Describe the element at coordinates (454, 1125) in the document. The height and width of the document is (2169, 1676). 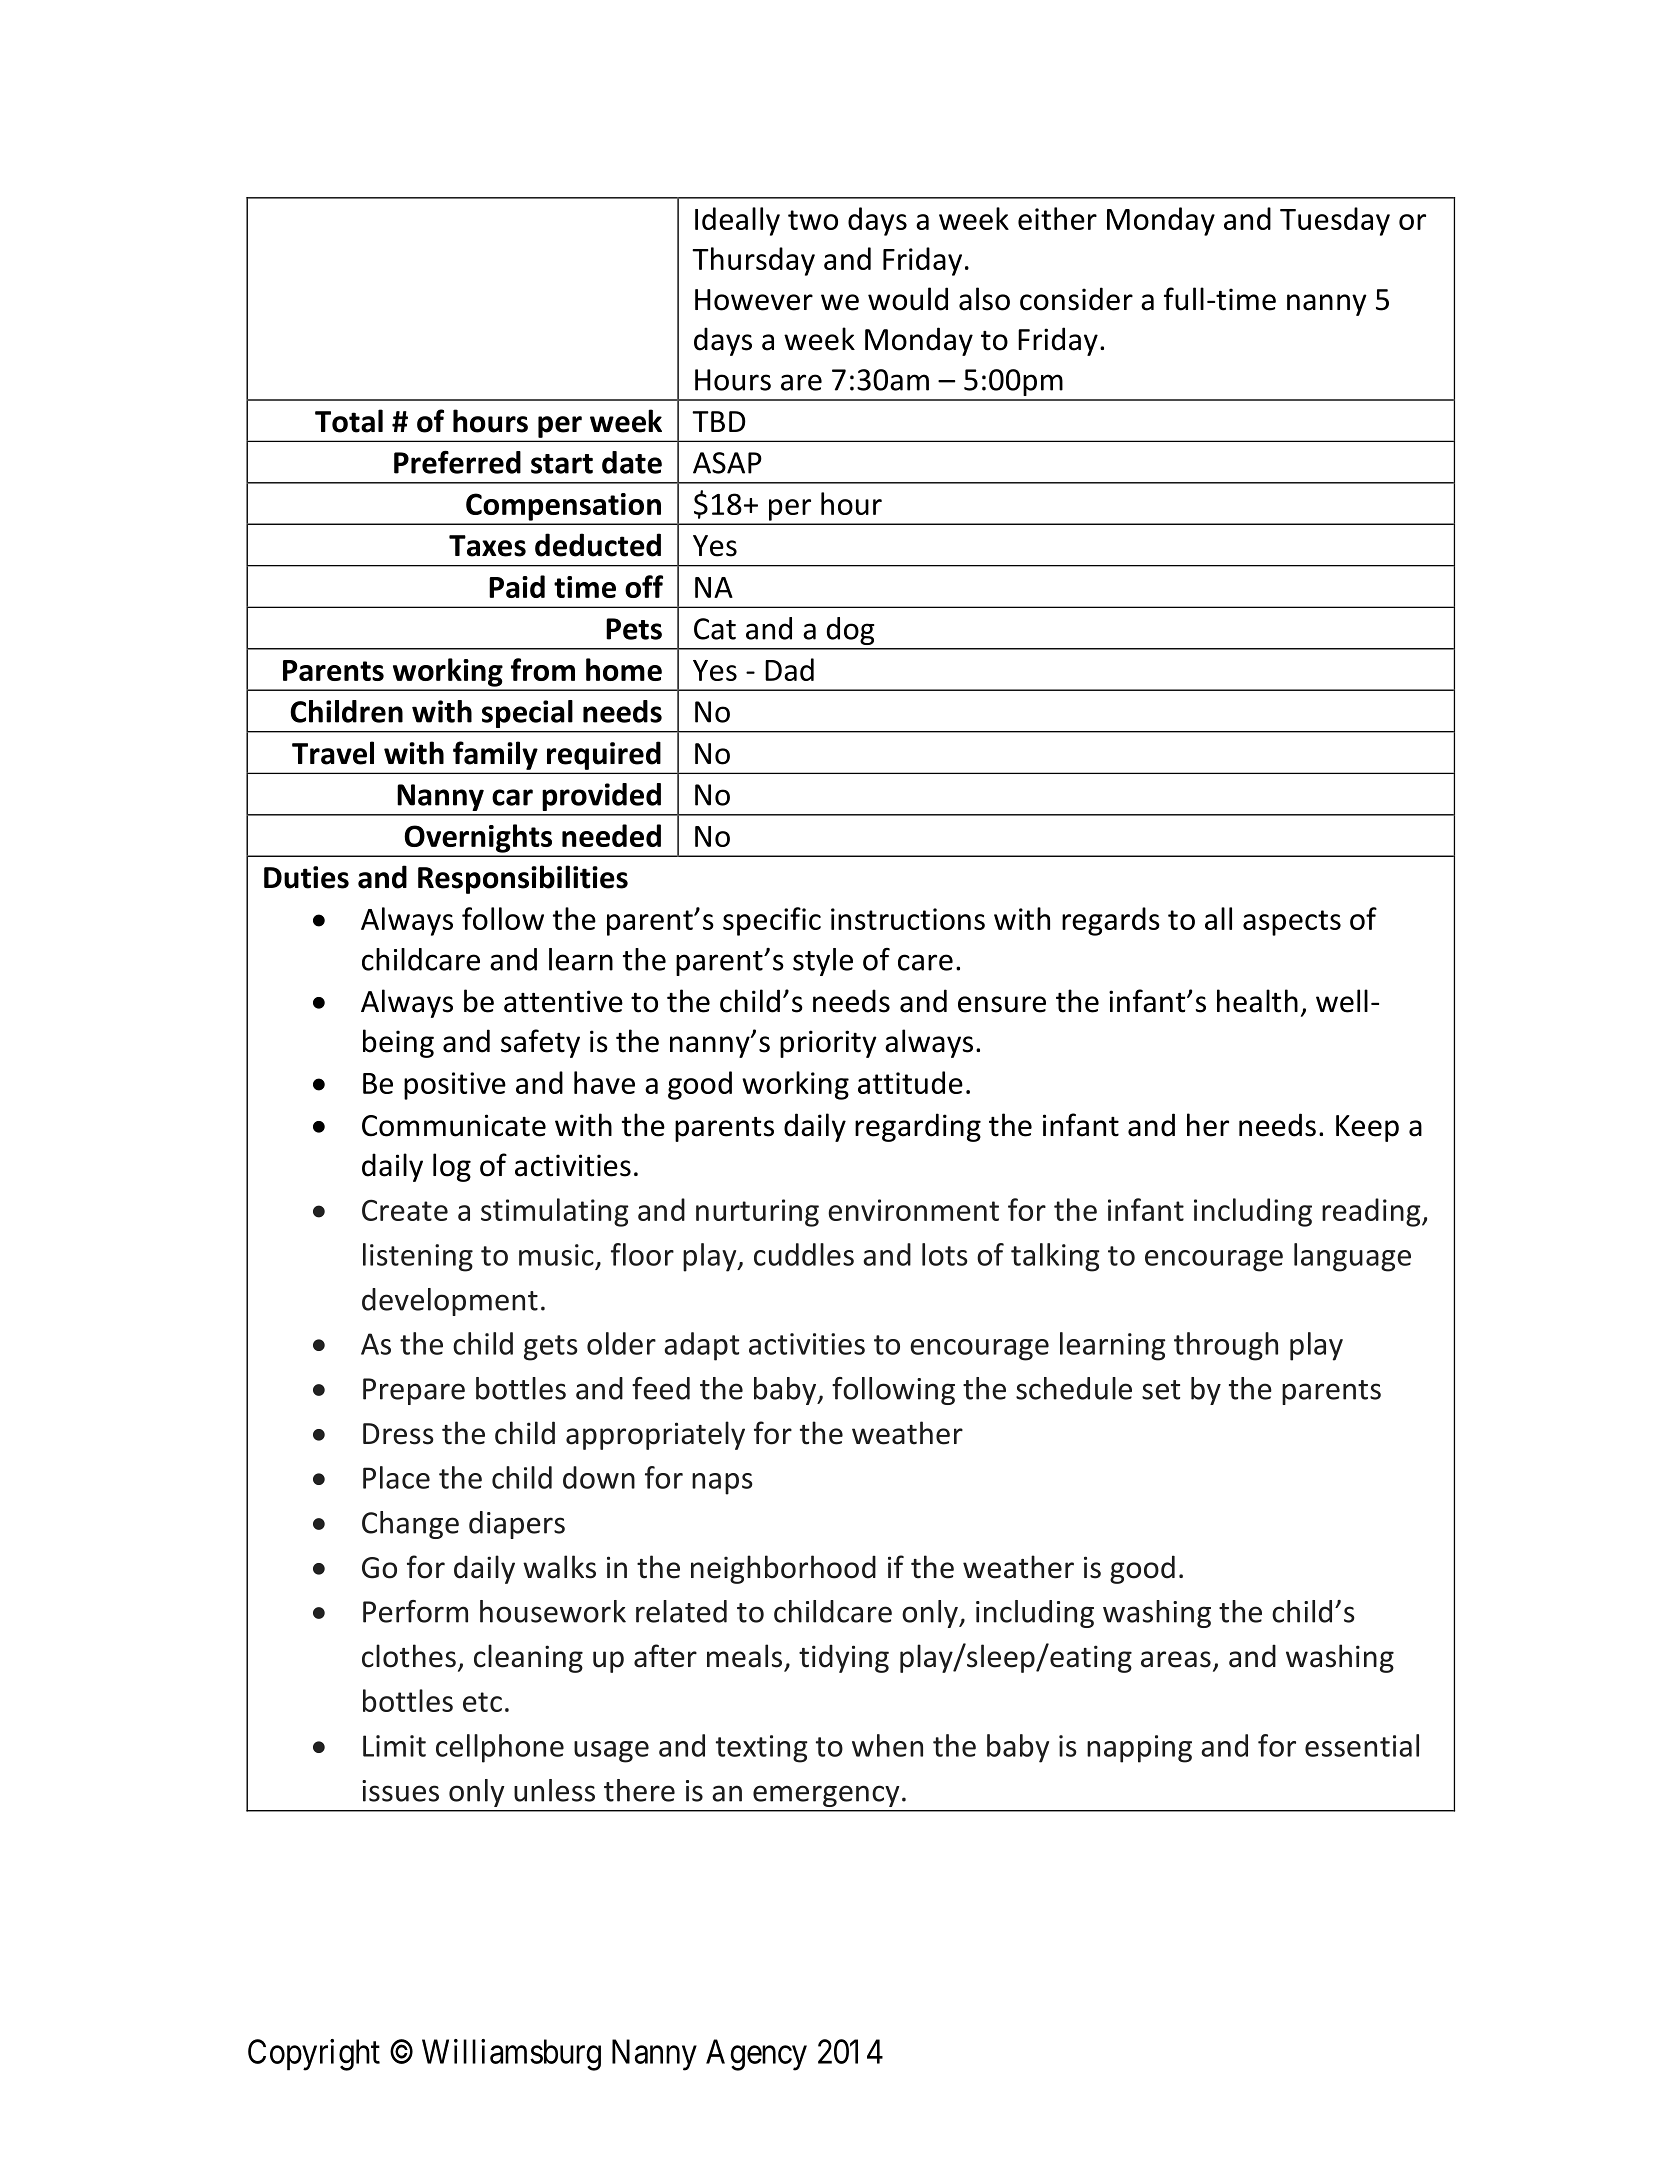
I see `Communicate` at that location.
